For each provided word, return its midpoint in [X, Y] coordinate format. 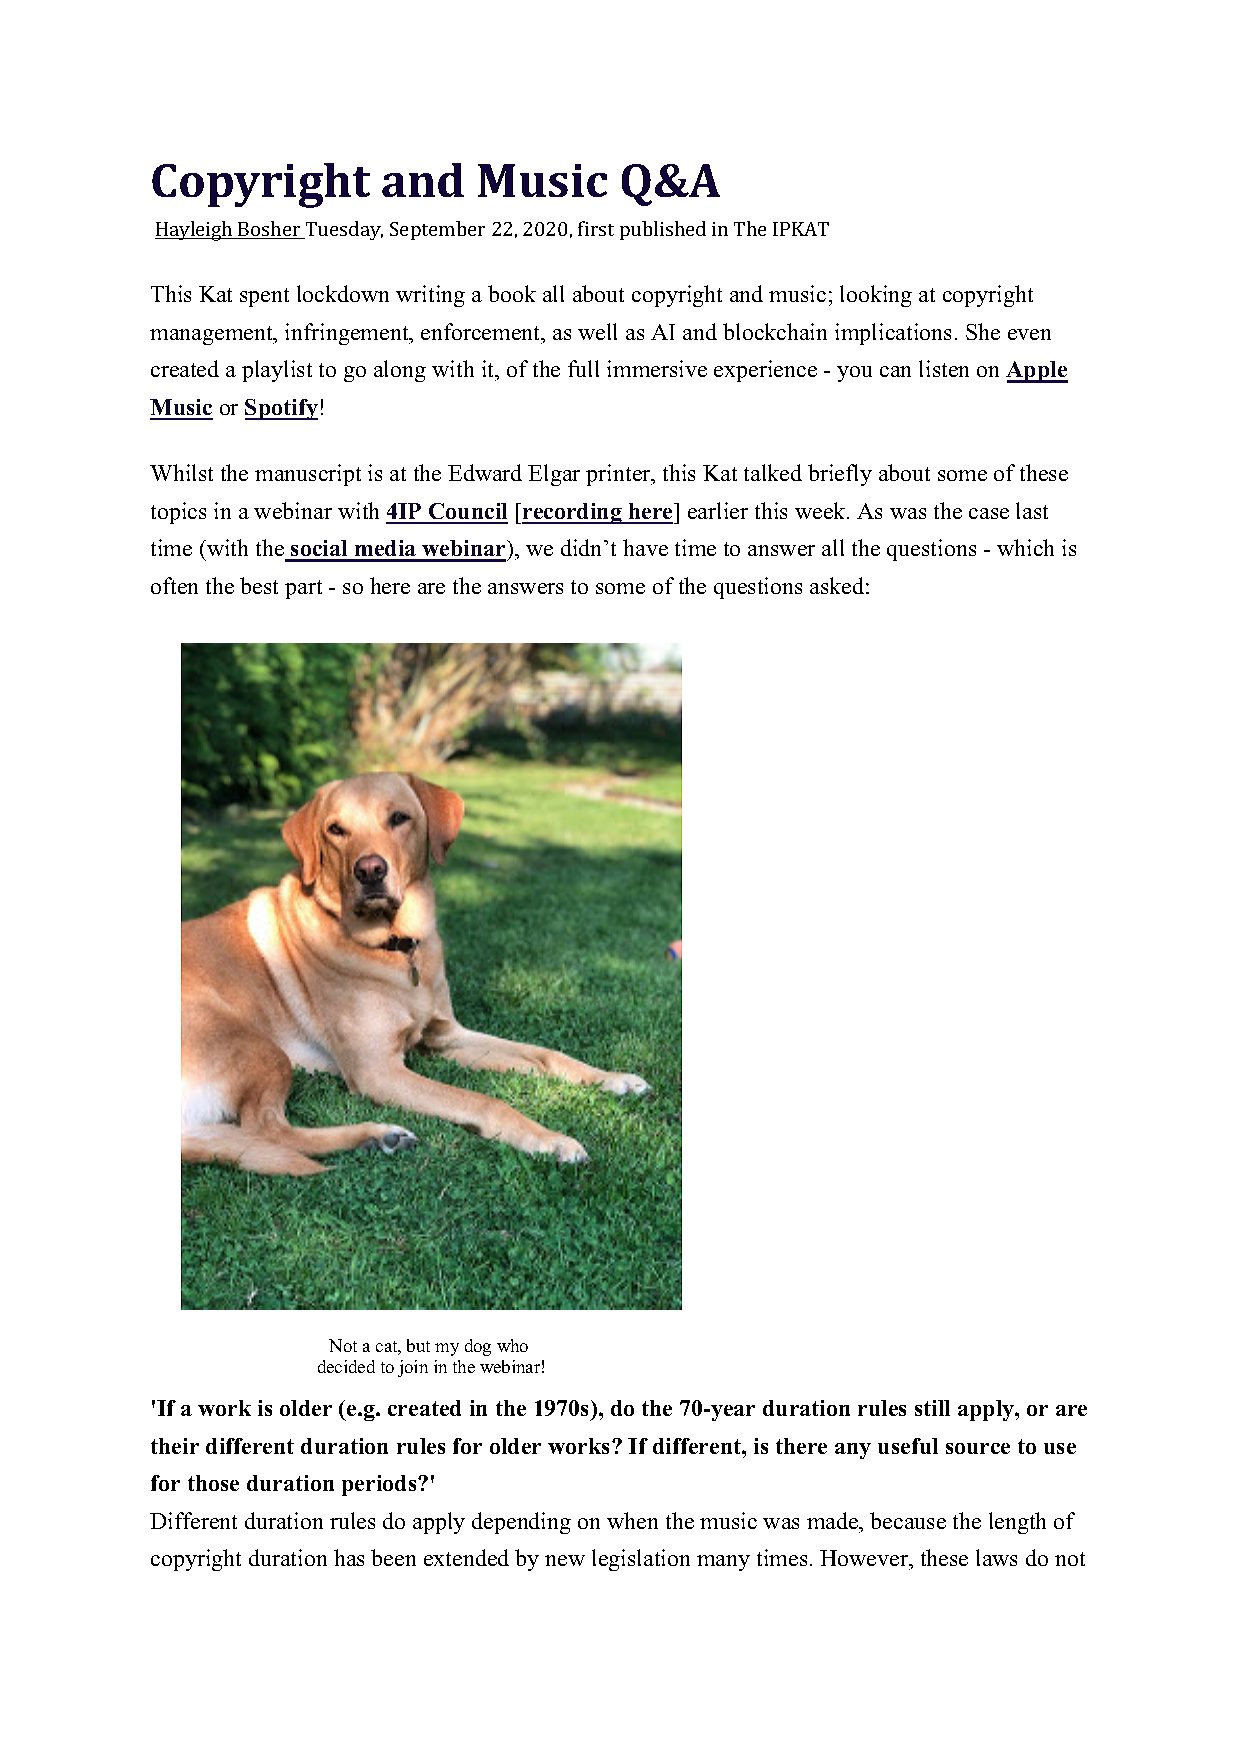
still [932, 1408]
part [303, 589]
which [1025, 547]
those [213, 1483]
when [632, 1520]
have [645, 547]
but [418, 1345]
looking [876, 296]
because [908, 1520]
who [512, 1345]
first [596, 228]
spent [264, 297]
